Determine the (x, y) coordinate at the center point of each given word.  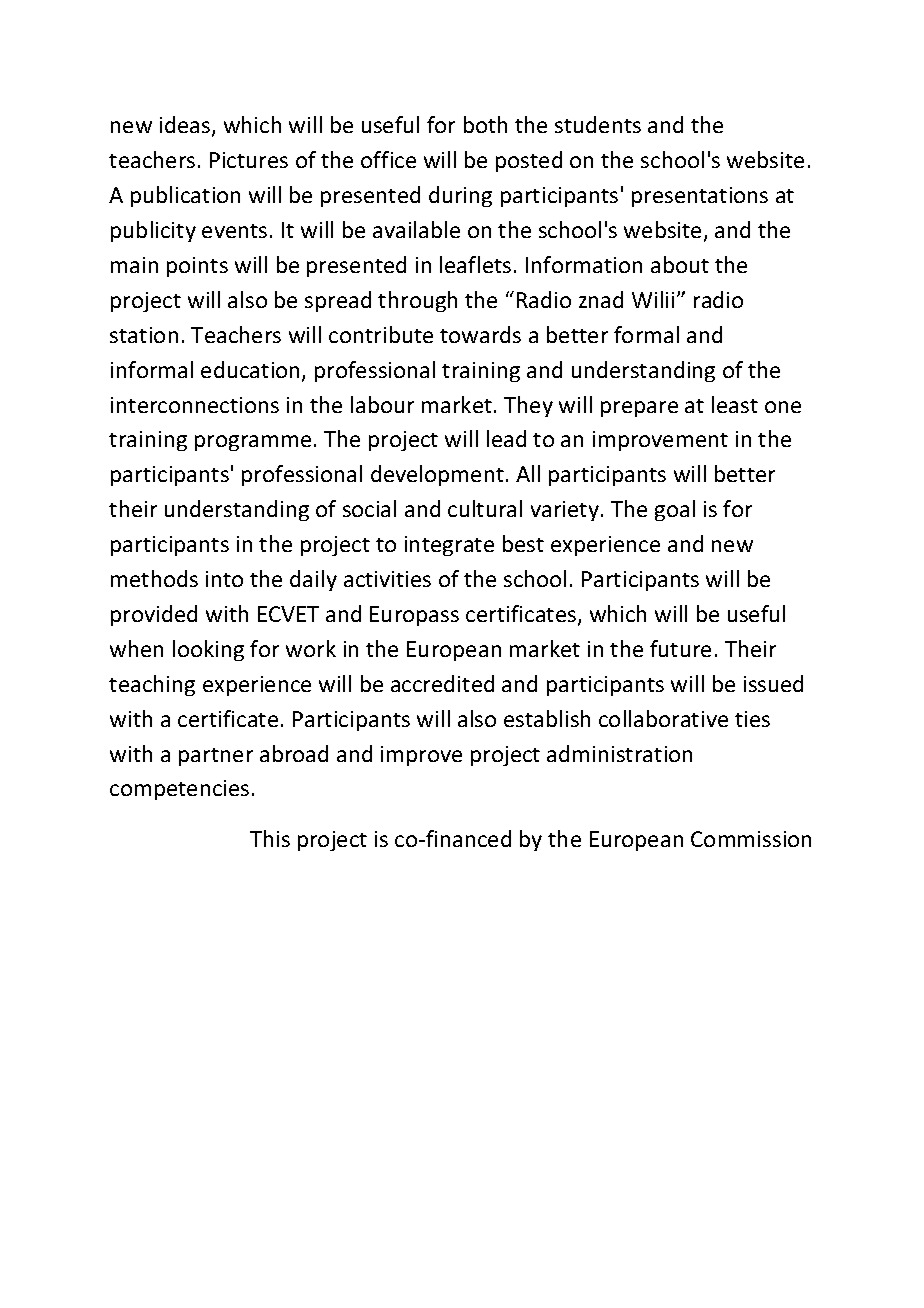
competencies (179, 790)
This (270, 838)
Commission (751, 839)
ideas (186, 126)
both (485, 124)
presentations (700, 197)
